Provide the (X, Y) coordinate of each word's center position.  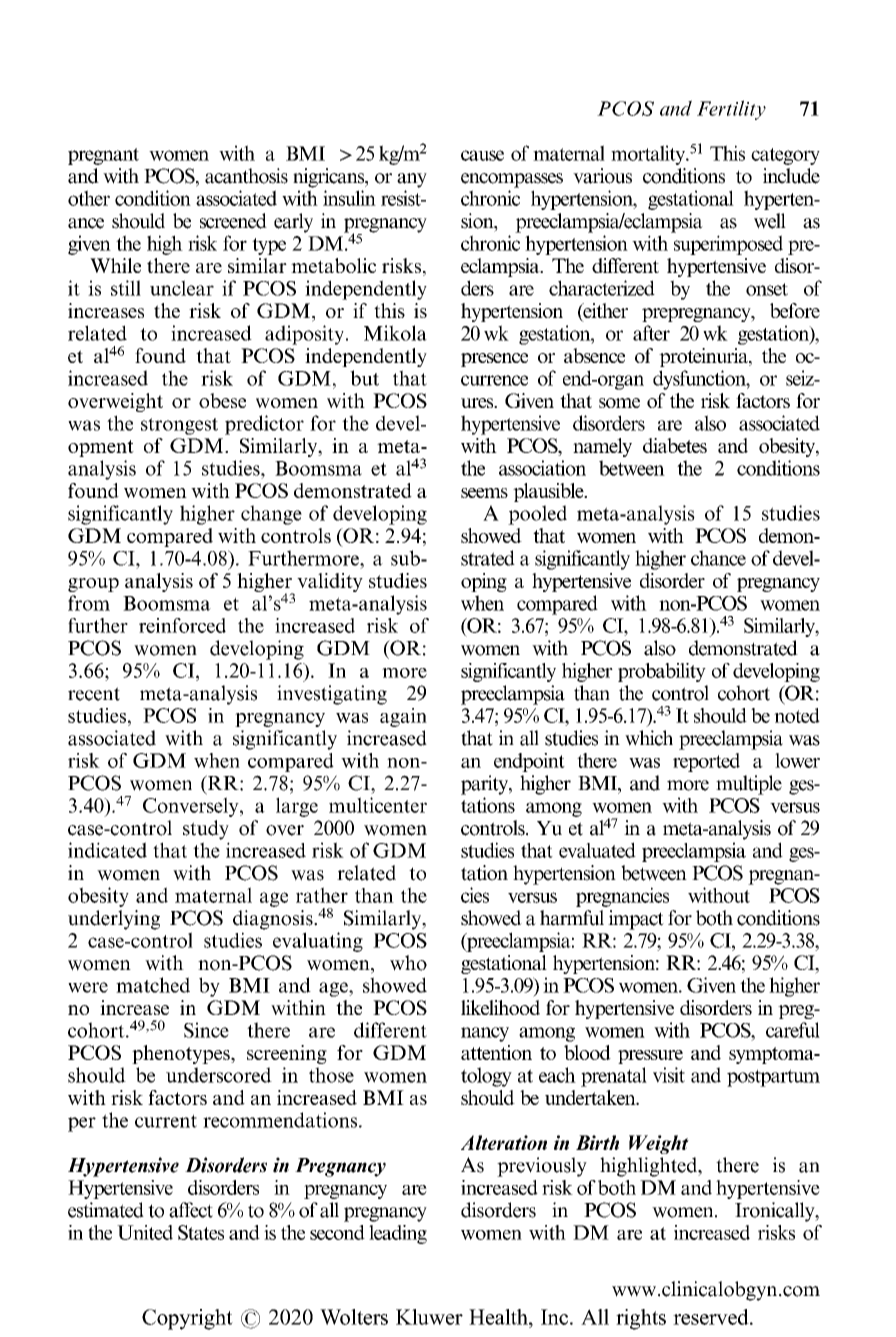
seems (484, 493)
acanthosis (246, 176)
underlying (114, 920)
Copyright (187, 1319)
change (271, 515)
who (408, 963)
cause (482, 155)
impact (636, 920)
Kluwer (429, 1317)
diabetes (675, 445)
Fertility (731, 110)
